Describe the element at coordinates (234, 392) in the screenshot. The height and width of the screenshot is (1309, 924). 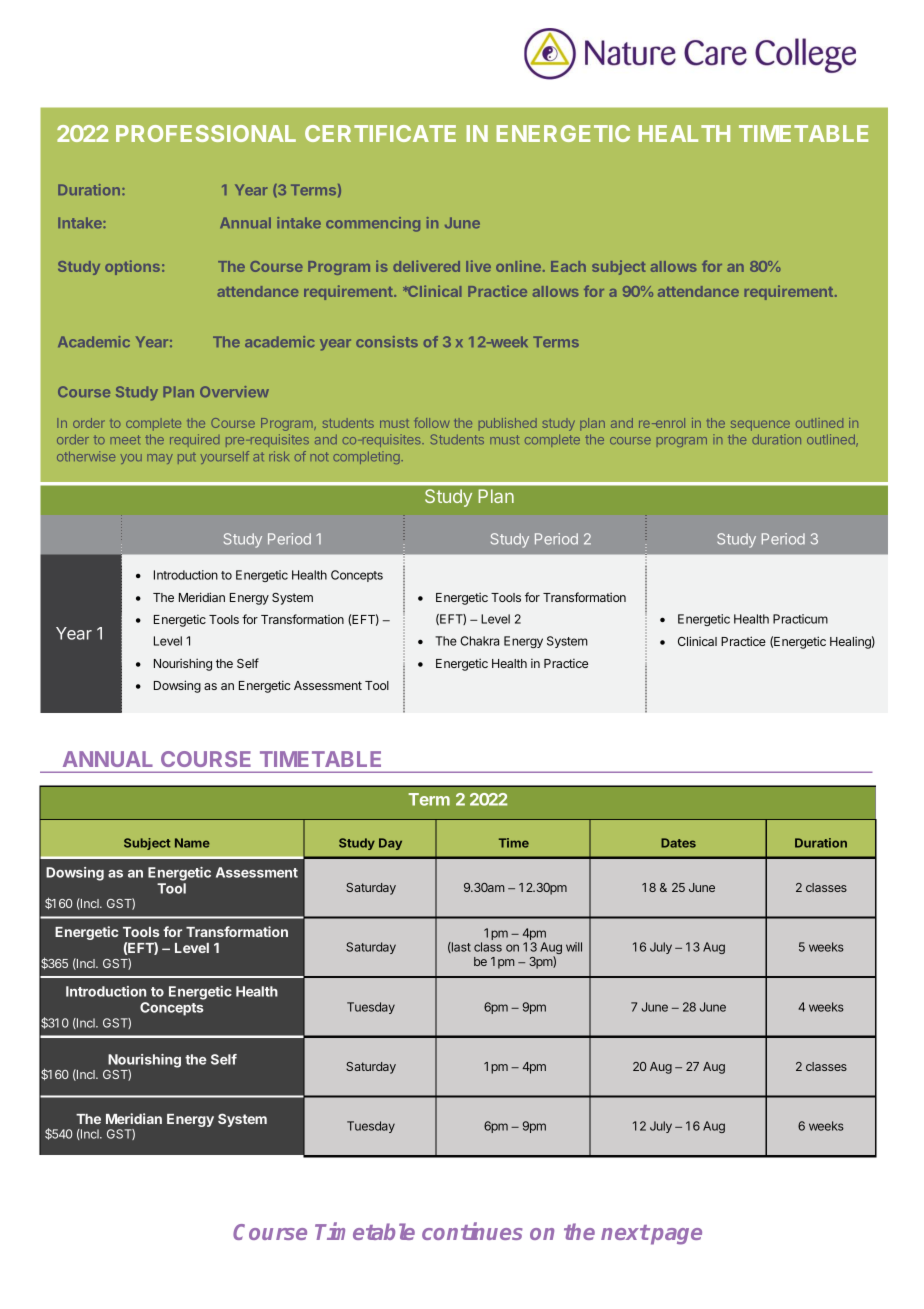
I see `Overview` at that location.
